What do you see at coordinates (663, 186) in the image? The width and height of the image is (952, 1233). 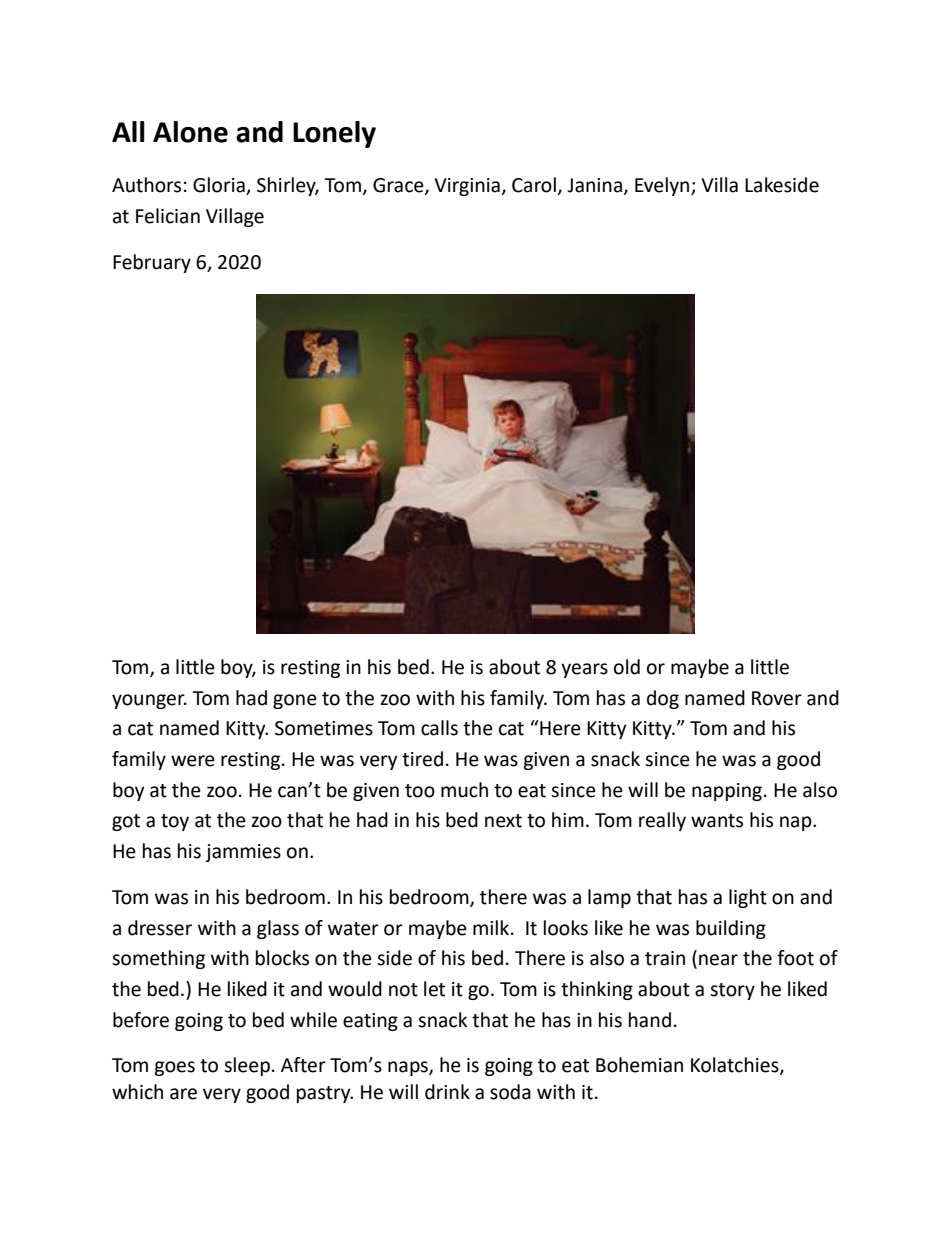 I see `Evelyn` at bounding box center [663, 186].
